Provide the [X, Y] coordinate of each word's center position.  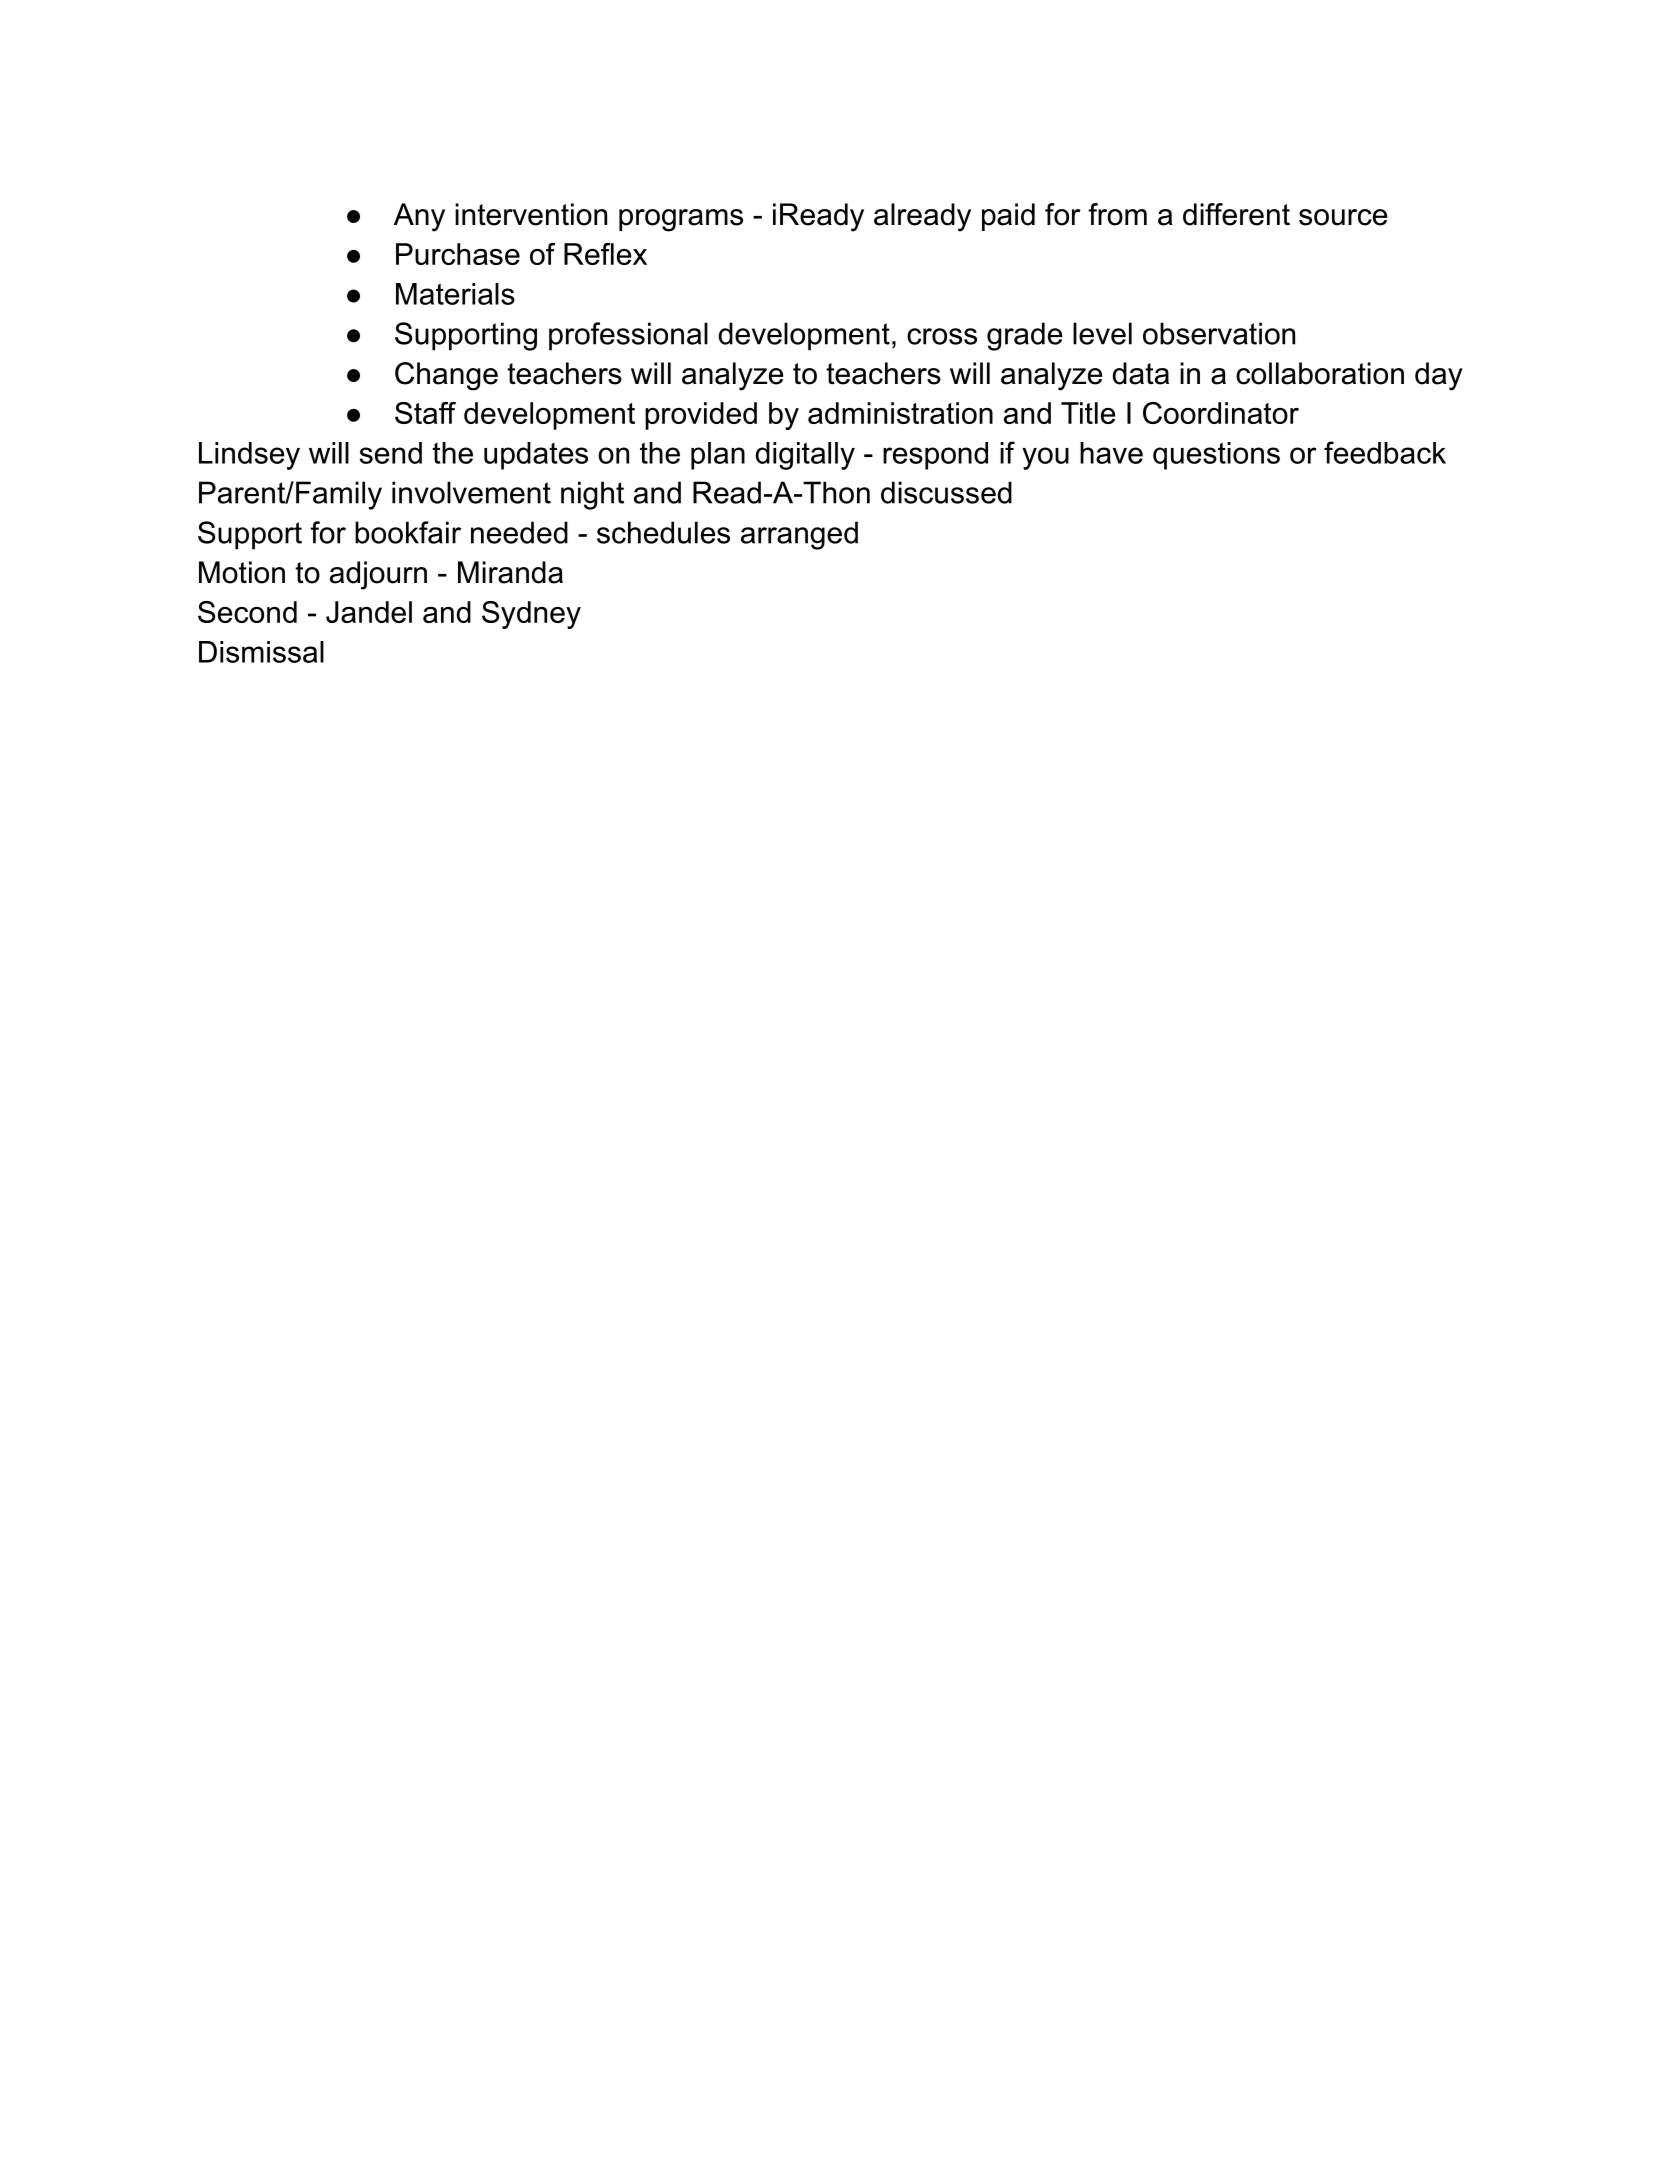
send [391, 453]
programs [681, 220]
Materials [455, 294]
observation [1219, 333]
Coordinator [1221, 413]
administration [900, 413]
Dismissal [261, 652]
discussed [946, 492]
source [1343, 217]
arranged [799, 535]
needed [519, 532]
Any [419, 217]
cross [942, 336]
